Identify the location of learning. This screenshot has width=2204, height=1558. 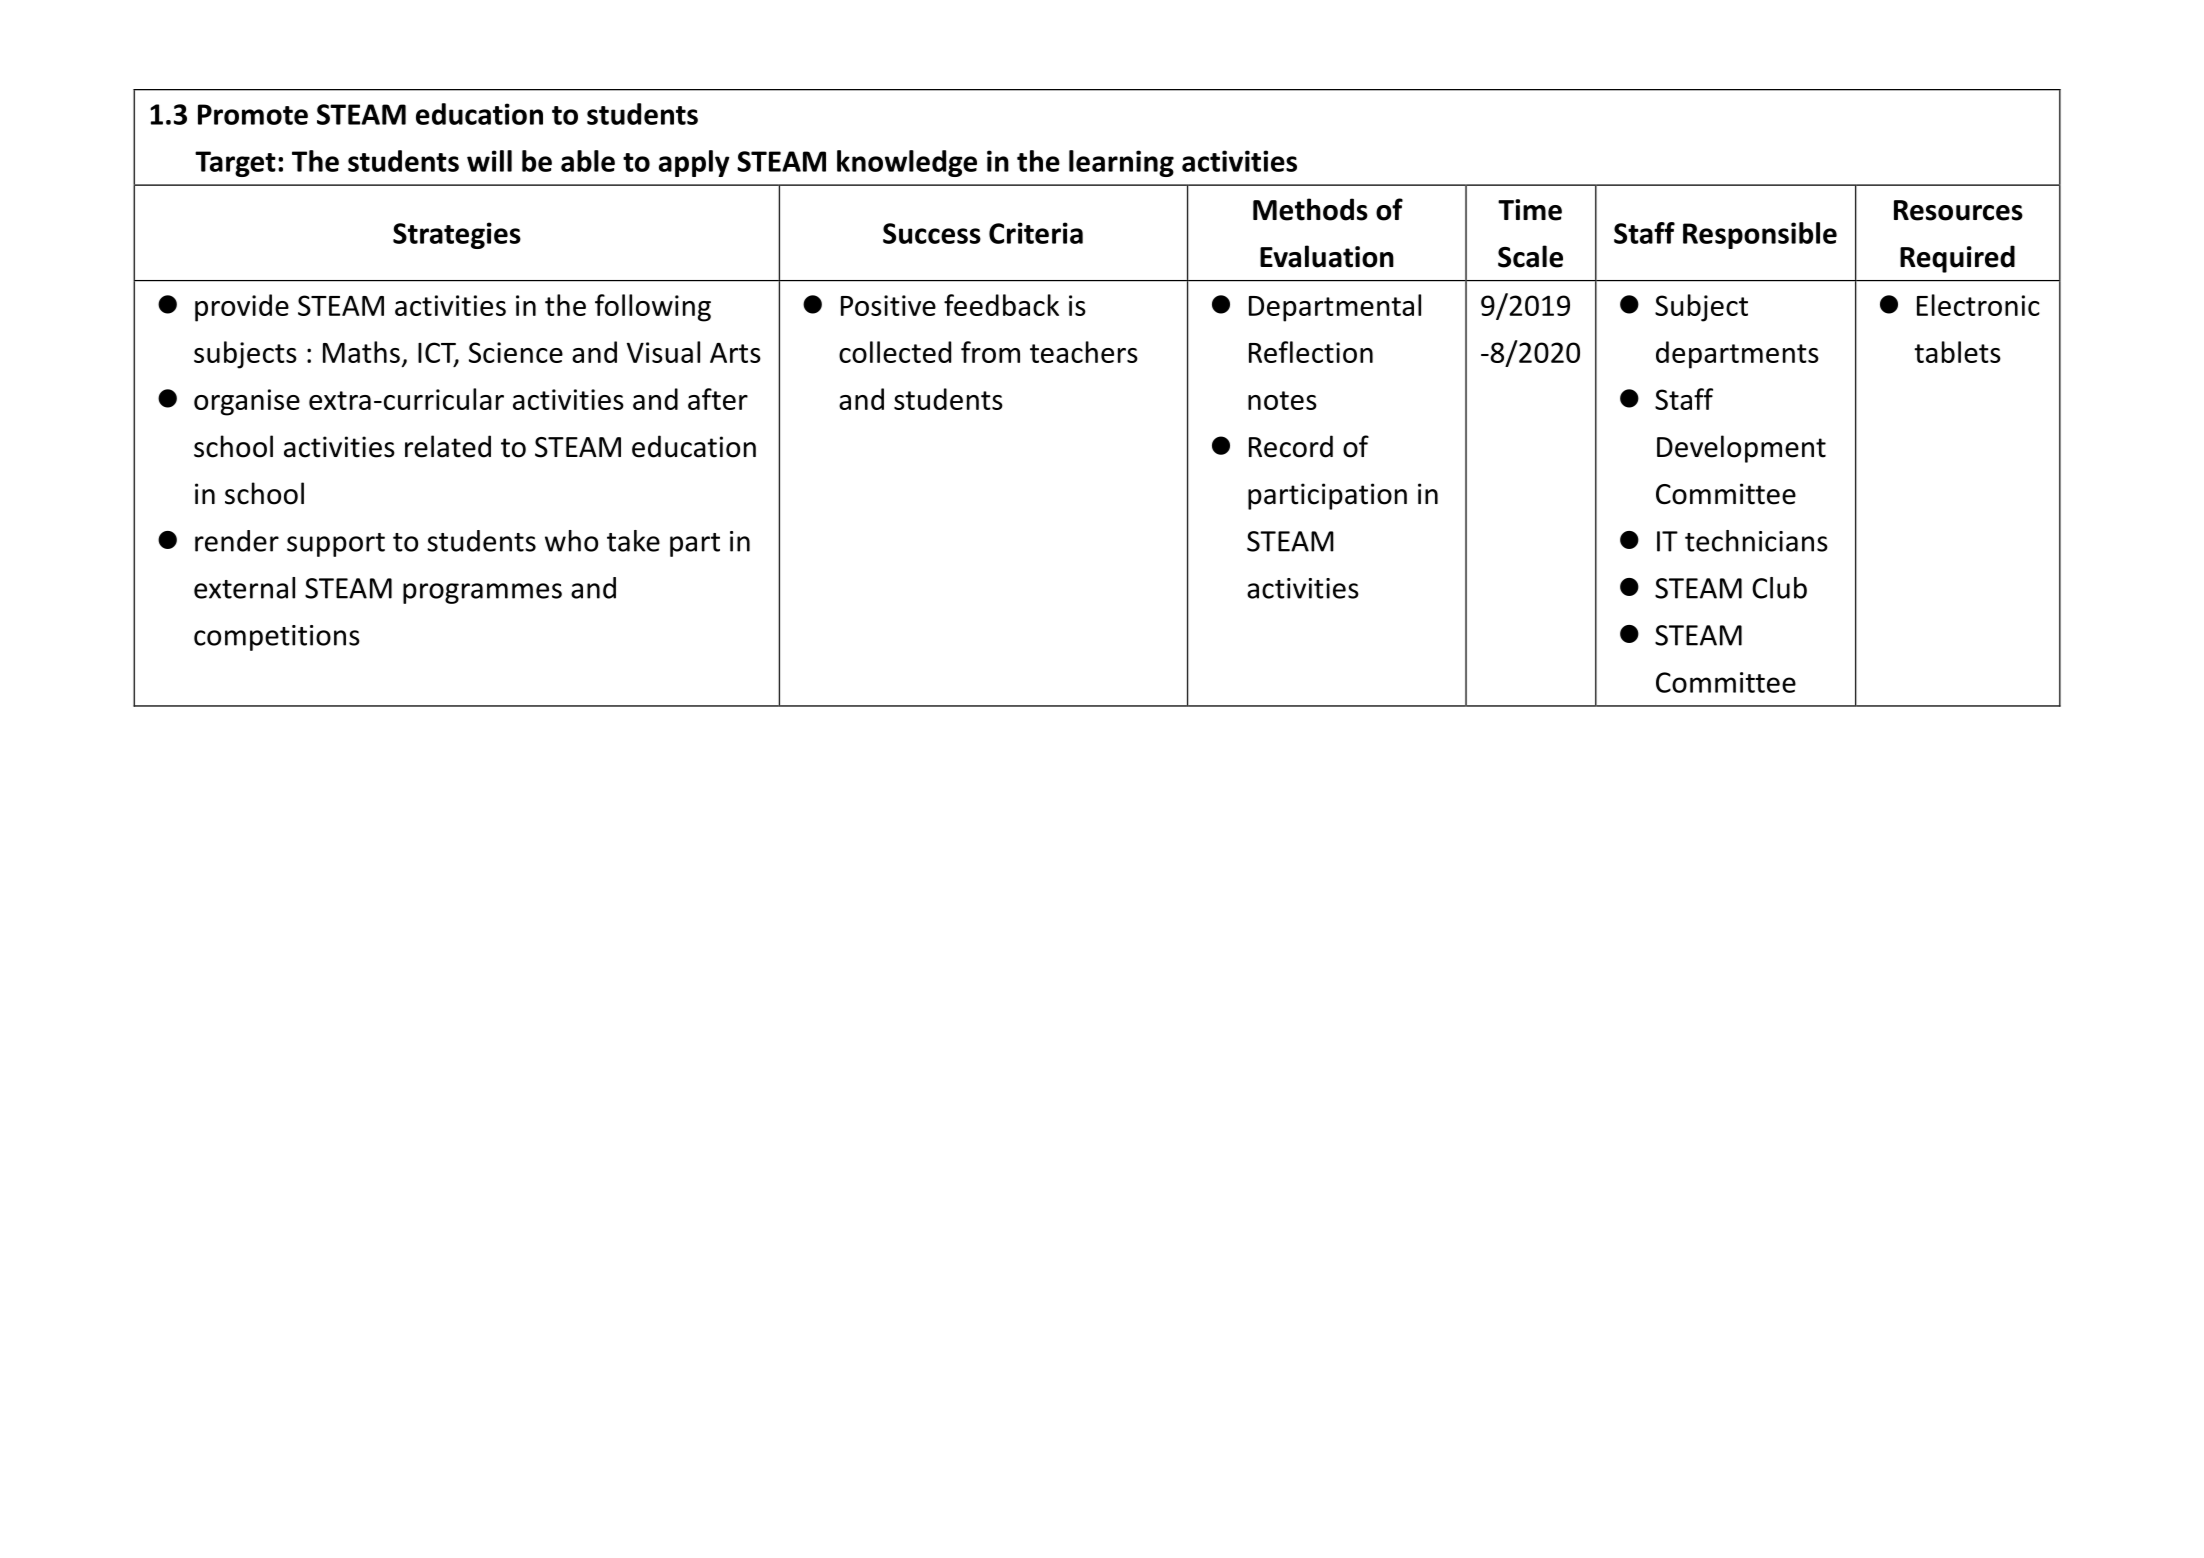
(1121, 163).
